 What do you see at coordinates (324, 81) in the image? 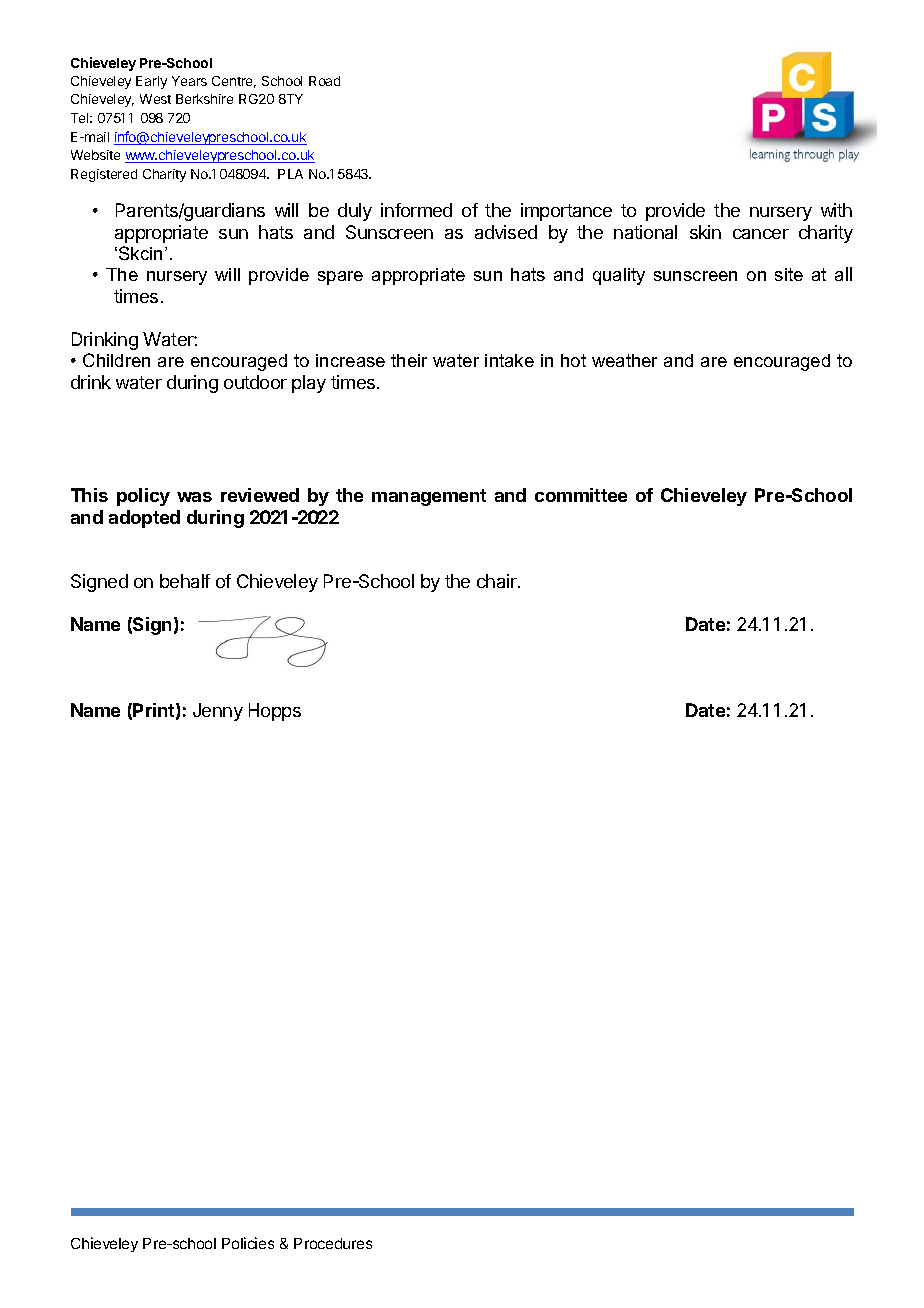
I see `Road` at bounding box center [324, 81].
